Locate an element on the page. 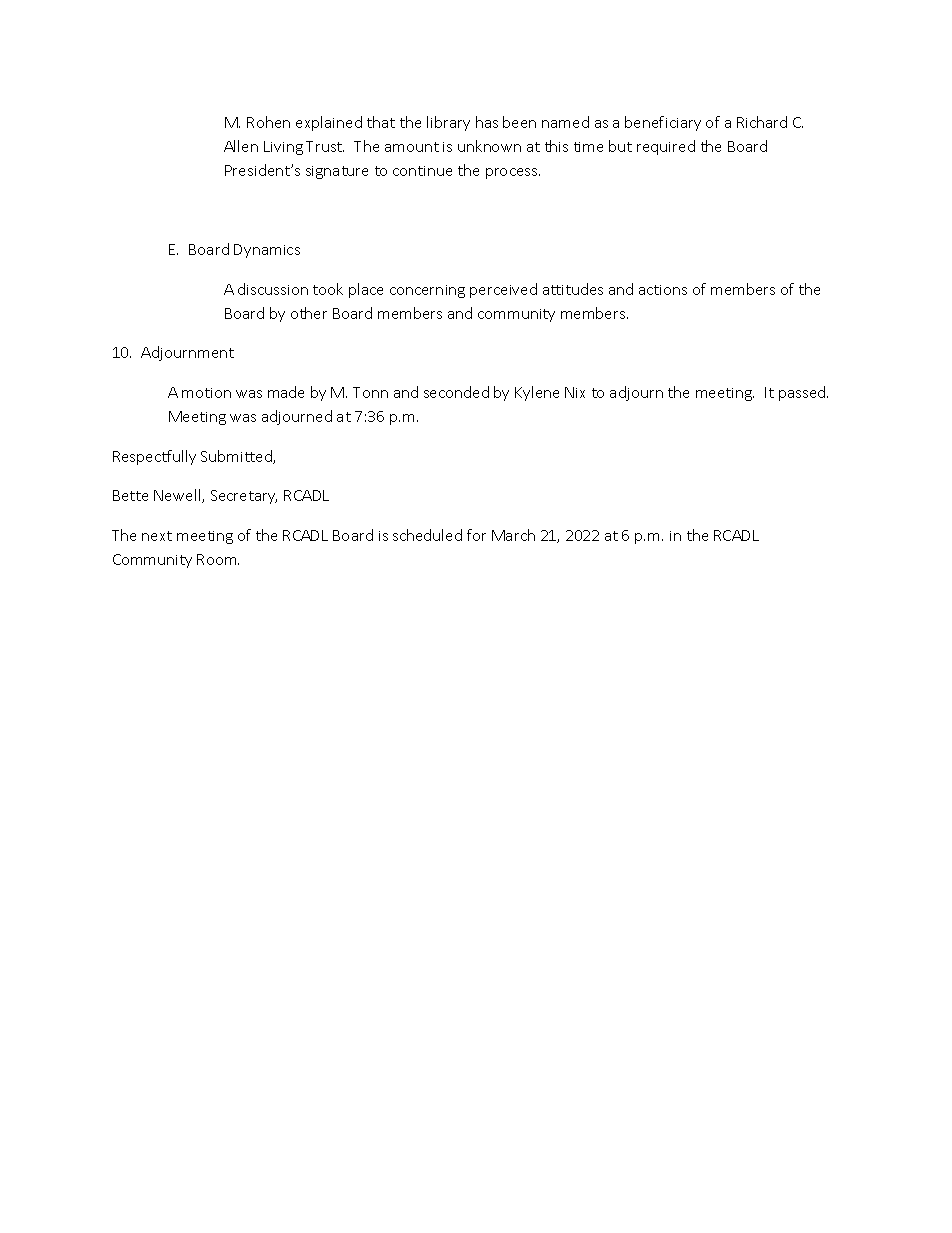 The width and height of the page is (952, 1233). Allen is located at coordinates (241, 146).
